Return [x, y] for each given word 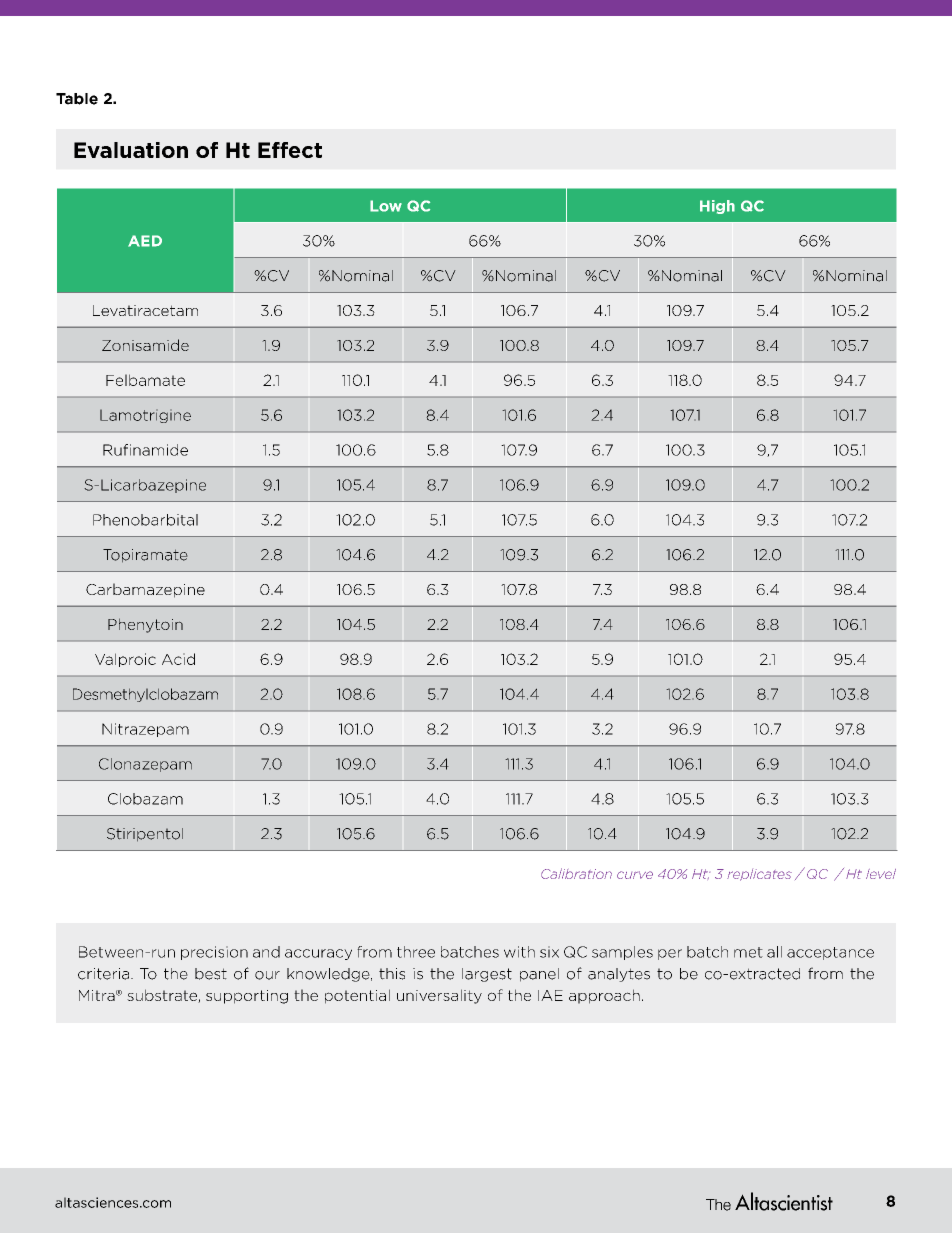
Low [386, 206]
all [774, 952]
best [211, 974]
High [717, 207]
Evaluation [131, 150]
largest [487, 975]
